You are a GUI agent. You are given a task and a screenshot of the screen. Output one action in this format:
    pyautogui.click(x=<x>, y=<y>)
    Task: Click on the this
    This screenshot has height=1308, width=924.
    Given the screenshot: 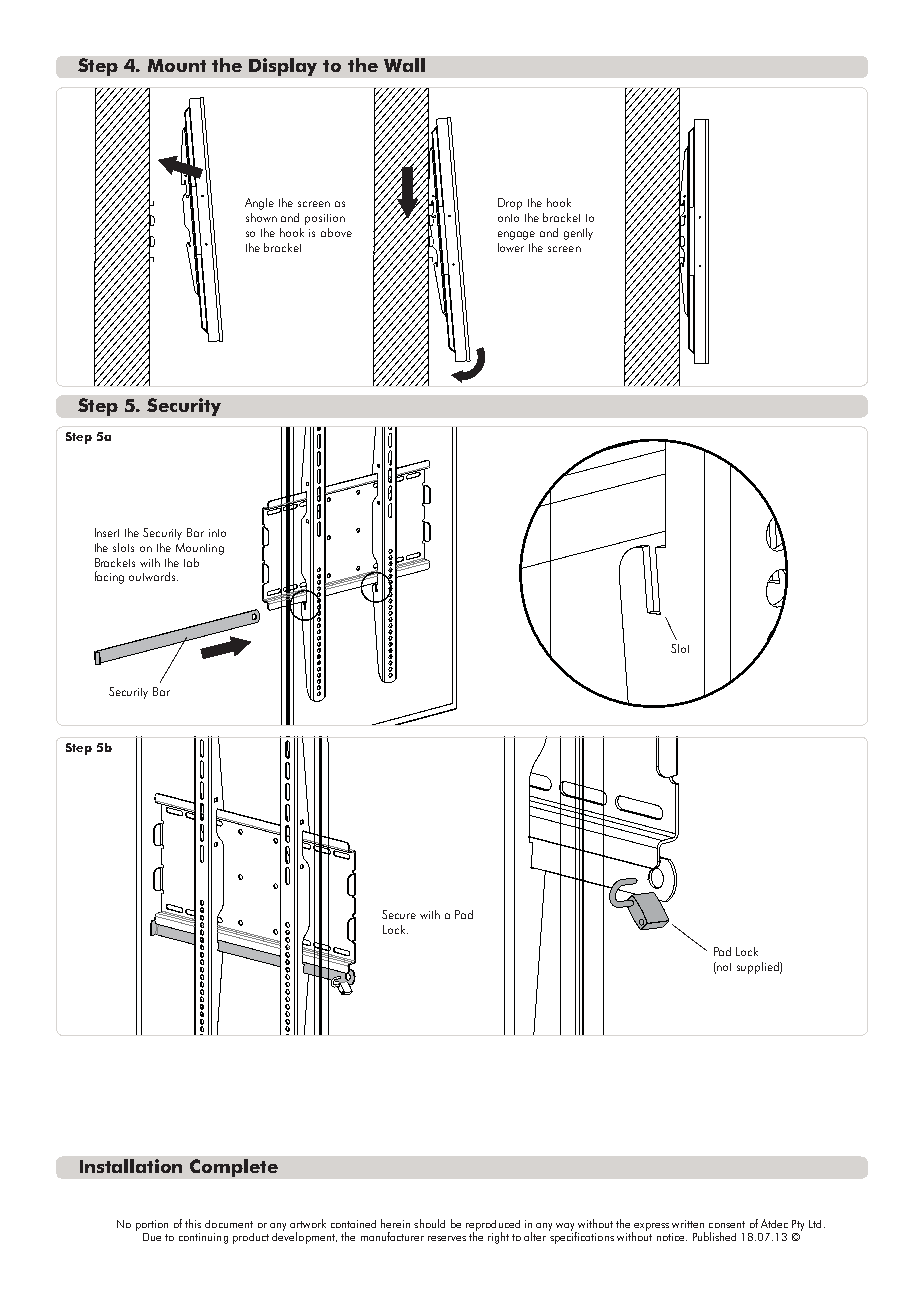 What is the action you would take?
    pyautogui.click(x=193, y=1223)
